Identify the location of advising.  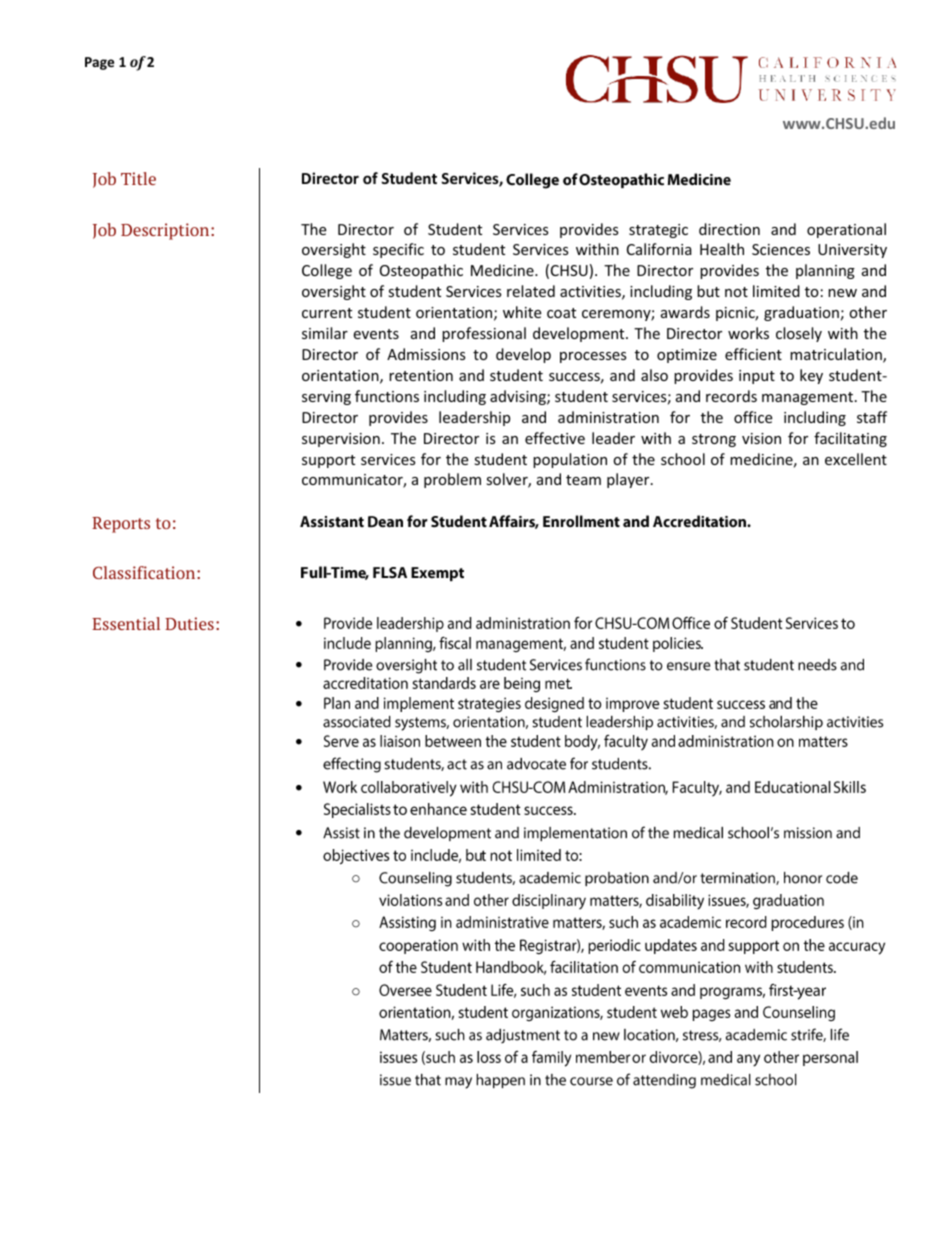
(519, 397).
